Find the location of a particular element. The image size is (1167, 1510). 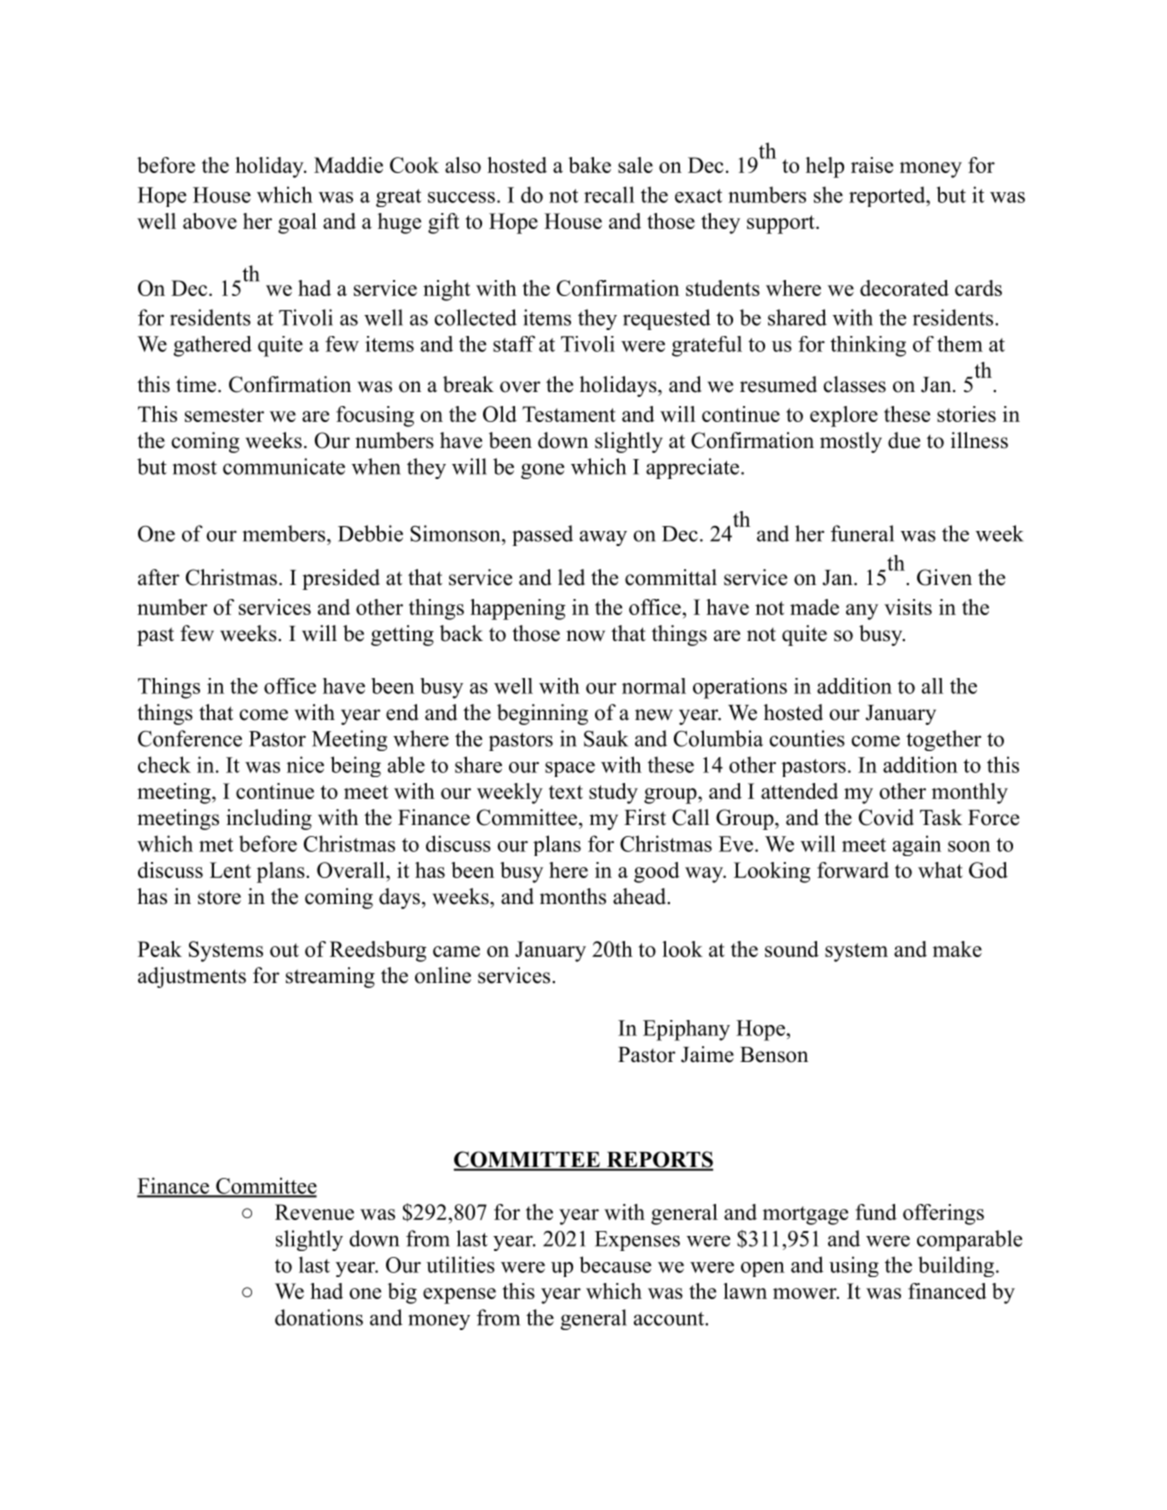

bake is located at coordinates (589, 165).
